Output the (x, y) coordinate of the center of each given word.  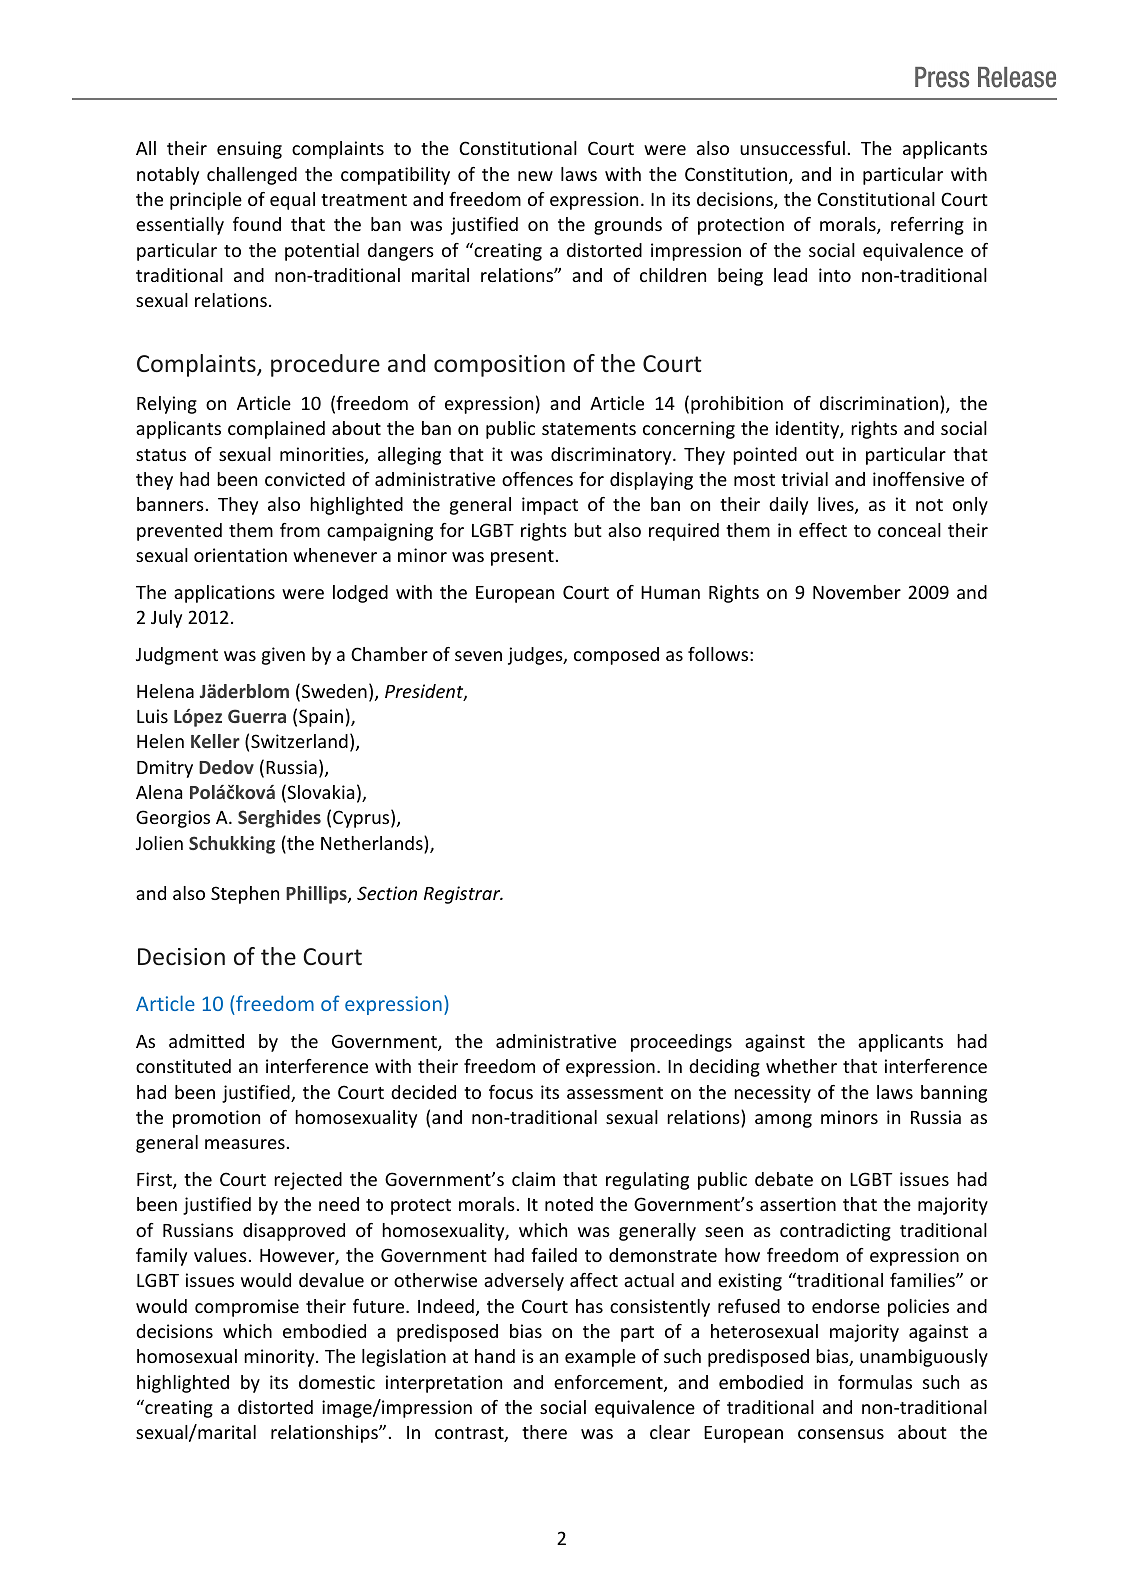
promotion (216, 1119)
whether (801, 1066)
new (535, 176)
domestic (337, 1382)
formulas (875, 1382)
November (857, 592)
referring (927, 226)
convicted (305, 479)
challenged (252, 176)
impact (550, 506)
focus (511, 1092)
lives (837, 505)
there (544, 1432)
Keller (215, 741)
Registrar (463, 895)
